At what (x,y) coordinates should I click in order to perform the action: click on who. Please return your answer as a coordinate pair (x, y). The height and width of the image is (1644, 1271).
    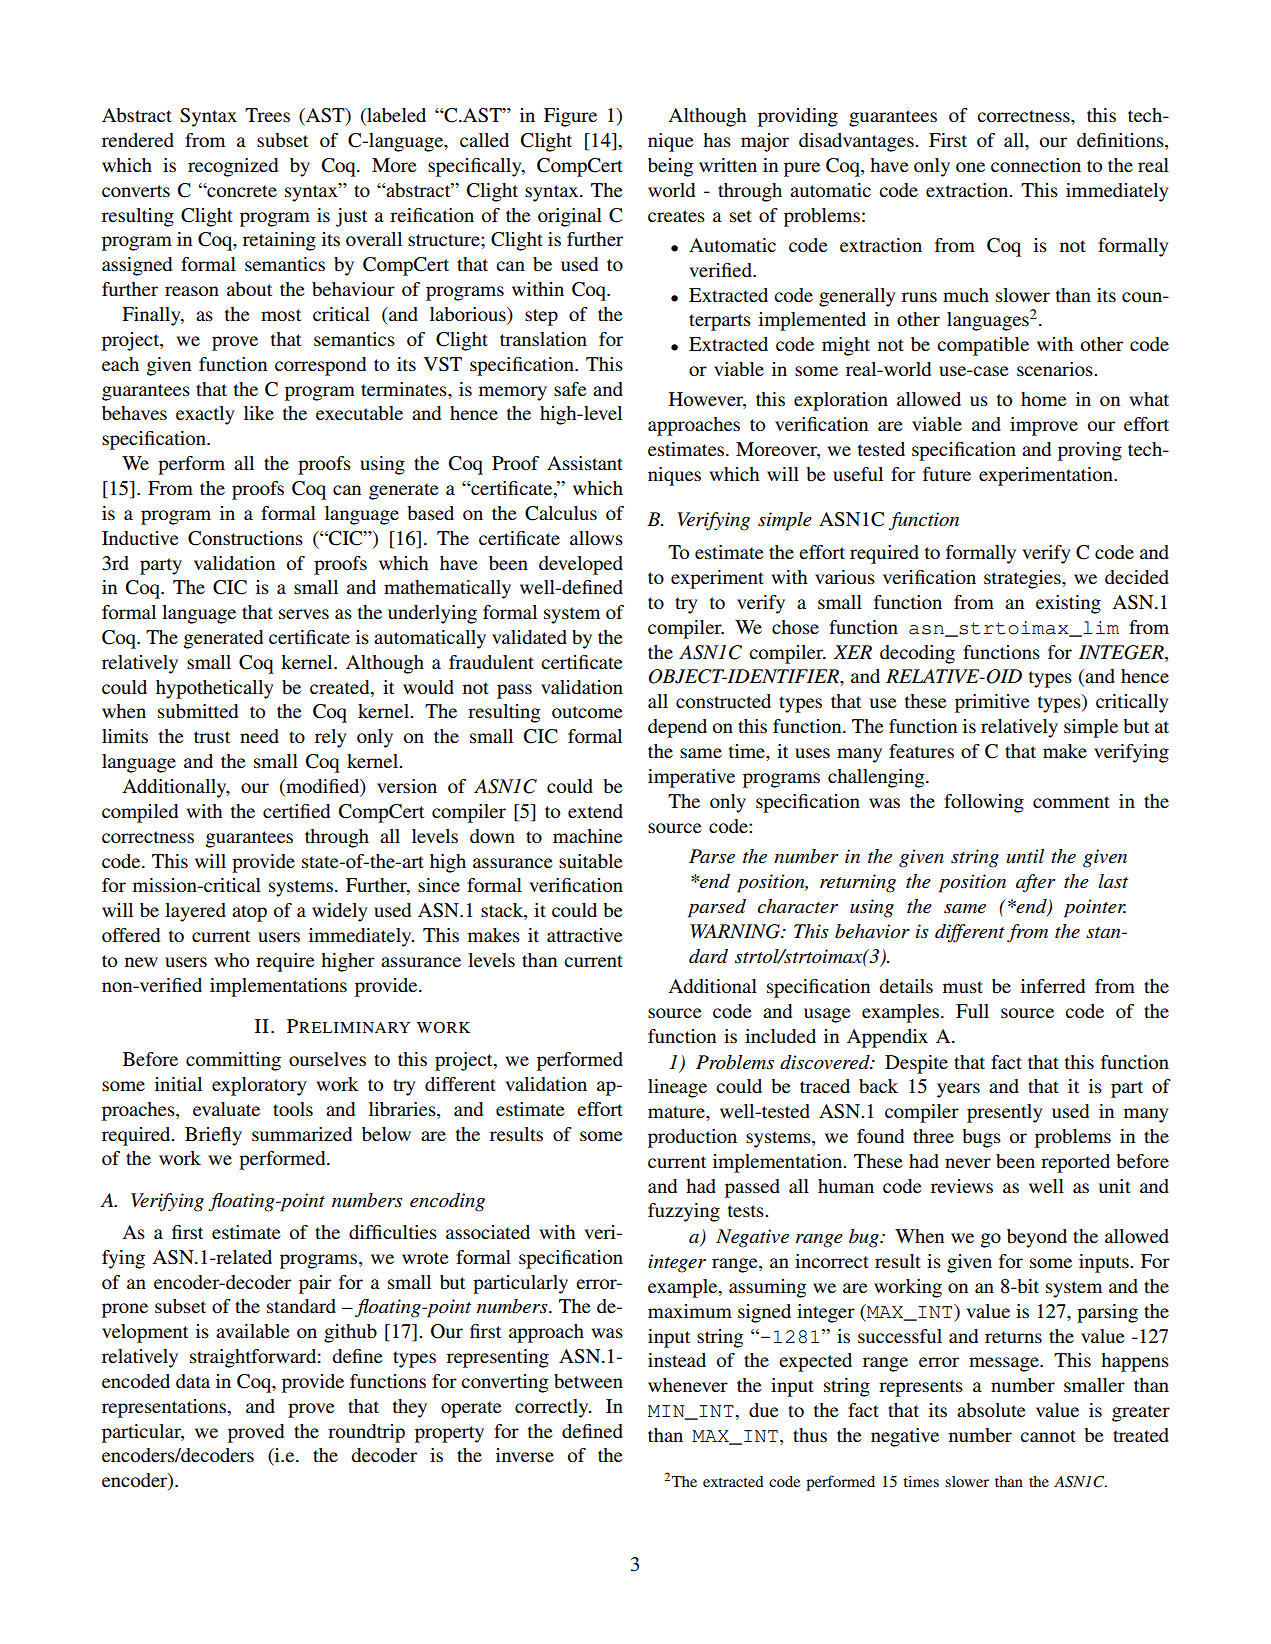
    Looking at the image, I should click on (231, 960).
